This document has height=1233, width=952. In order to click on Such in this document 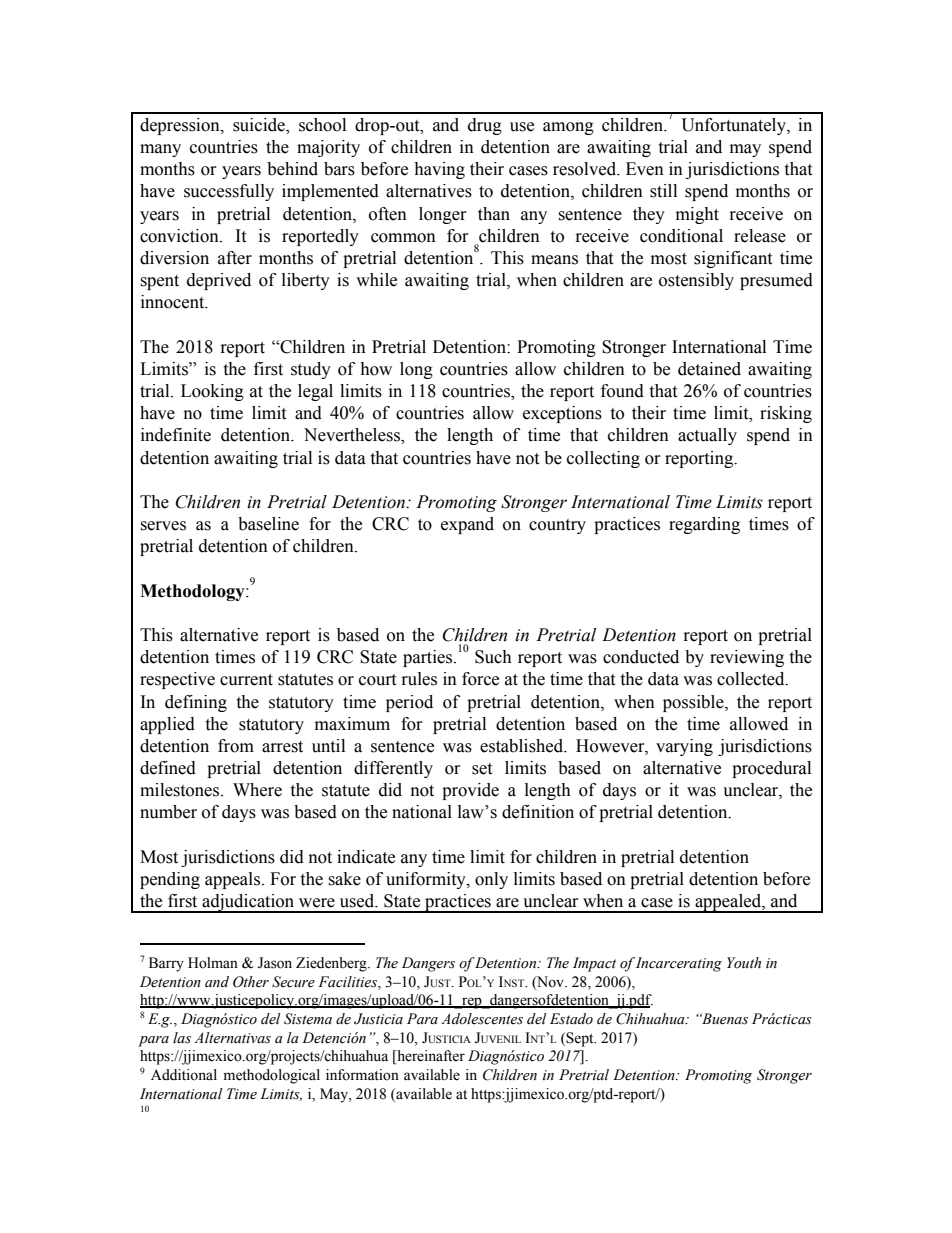, I will do `click(493, 657)`.
